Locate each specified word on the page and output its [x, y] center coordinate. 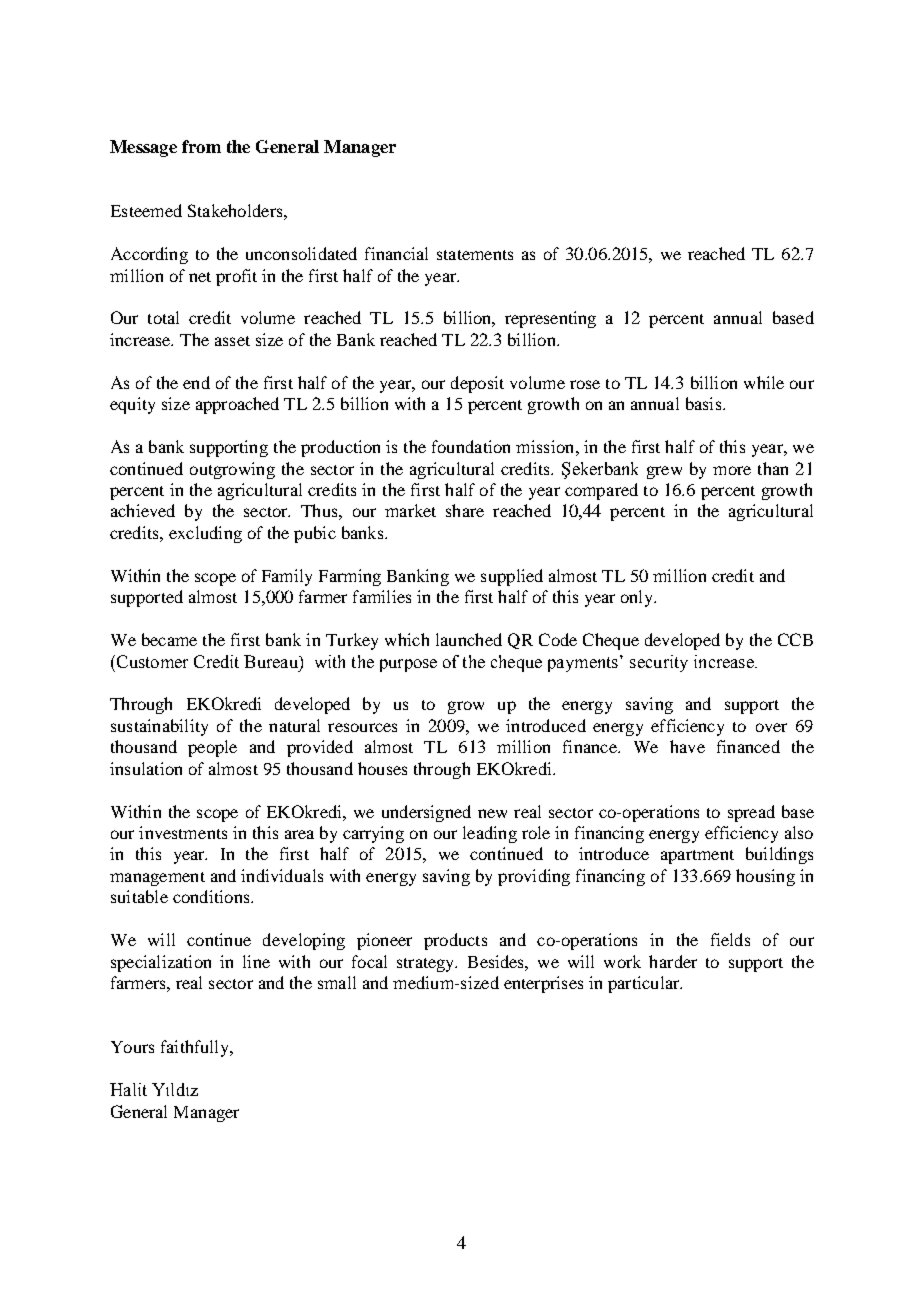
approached [237, 405]
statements [475, 255]
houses [382, 768]
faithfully [196, 1048]
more [732, 470]
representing [550, 319]
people [212, 748]
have [687, 746]
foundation [471, 446]
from [201, 146]
